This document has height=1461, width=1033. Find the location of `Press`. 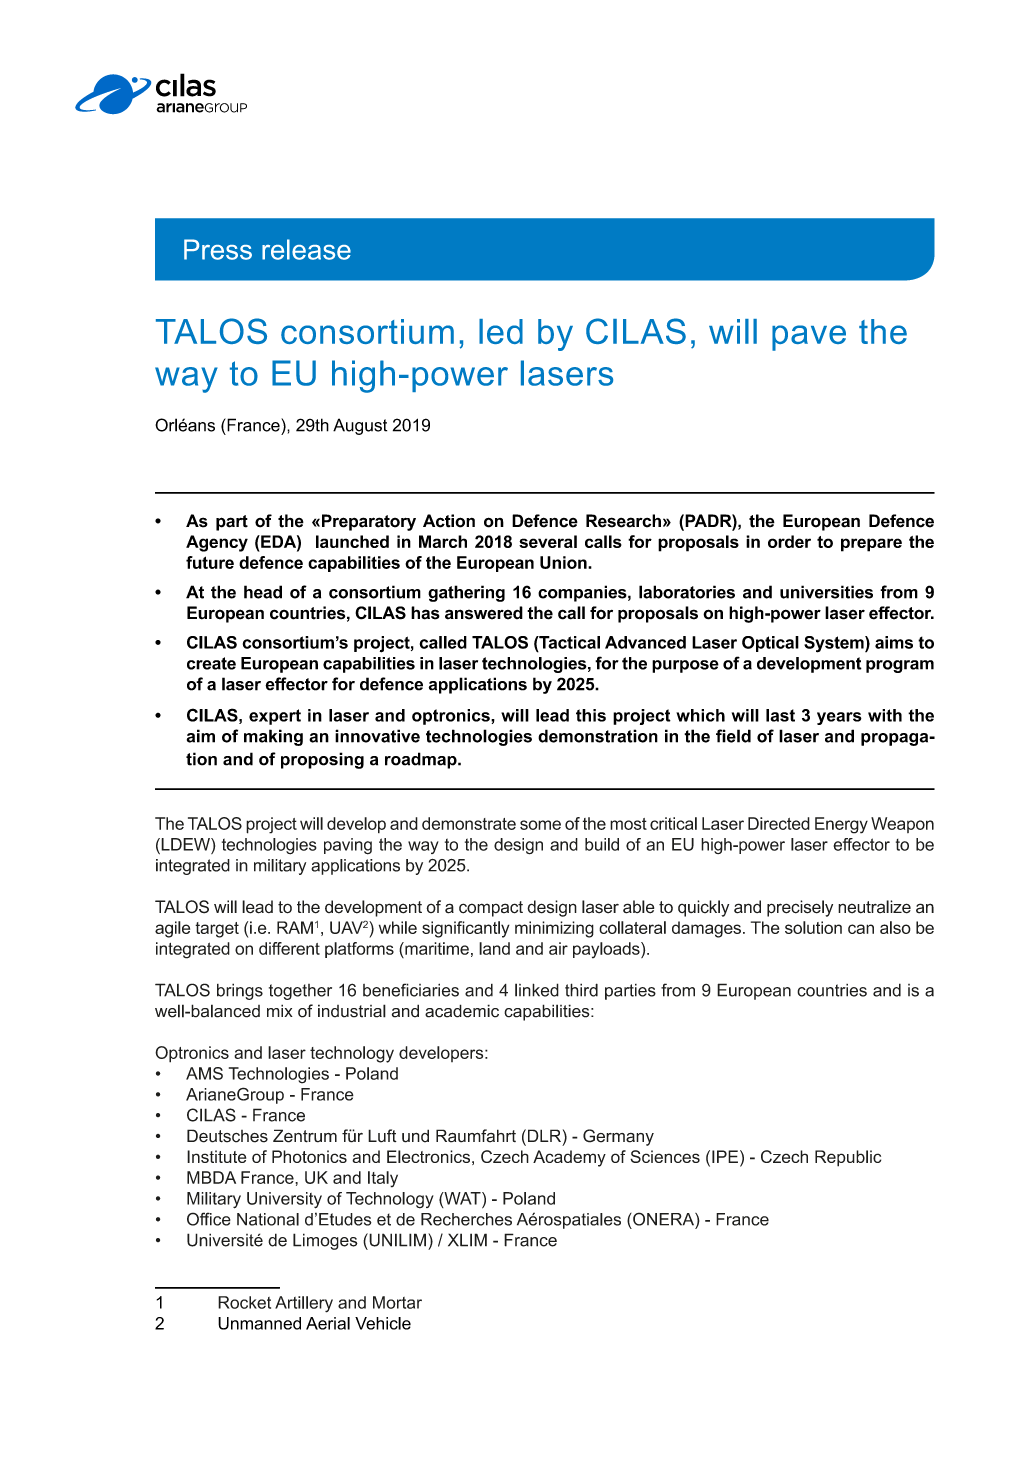

Press is located at coordinates (218, 249).
